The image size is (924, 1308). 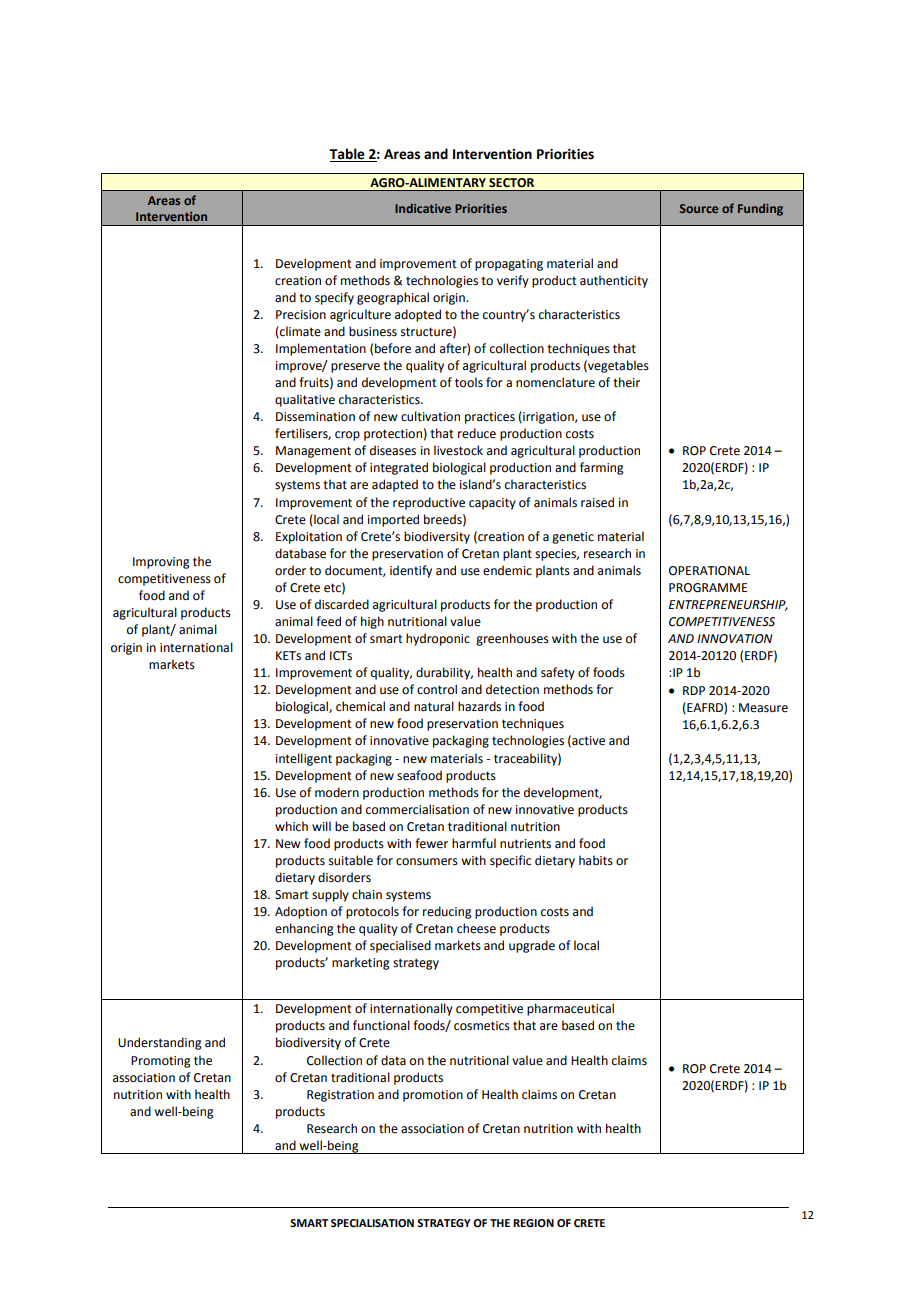 I want to click on SPECIALISATION, so click(x=372, y=1223).
